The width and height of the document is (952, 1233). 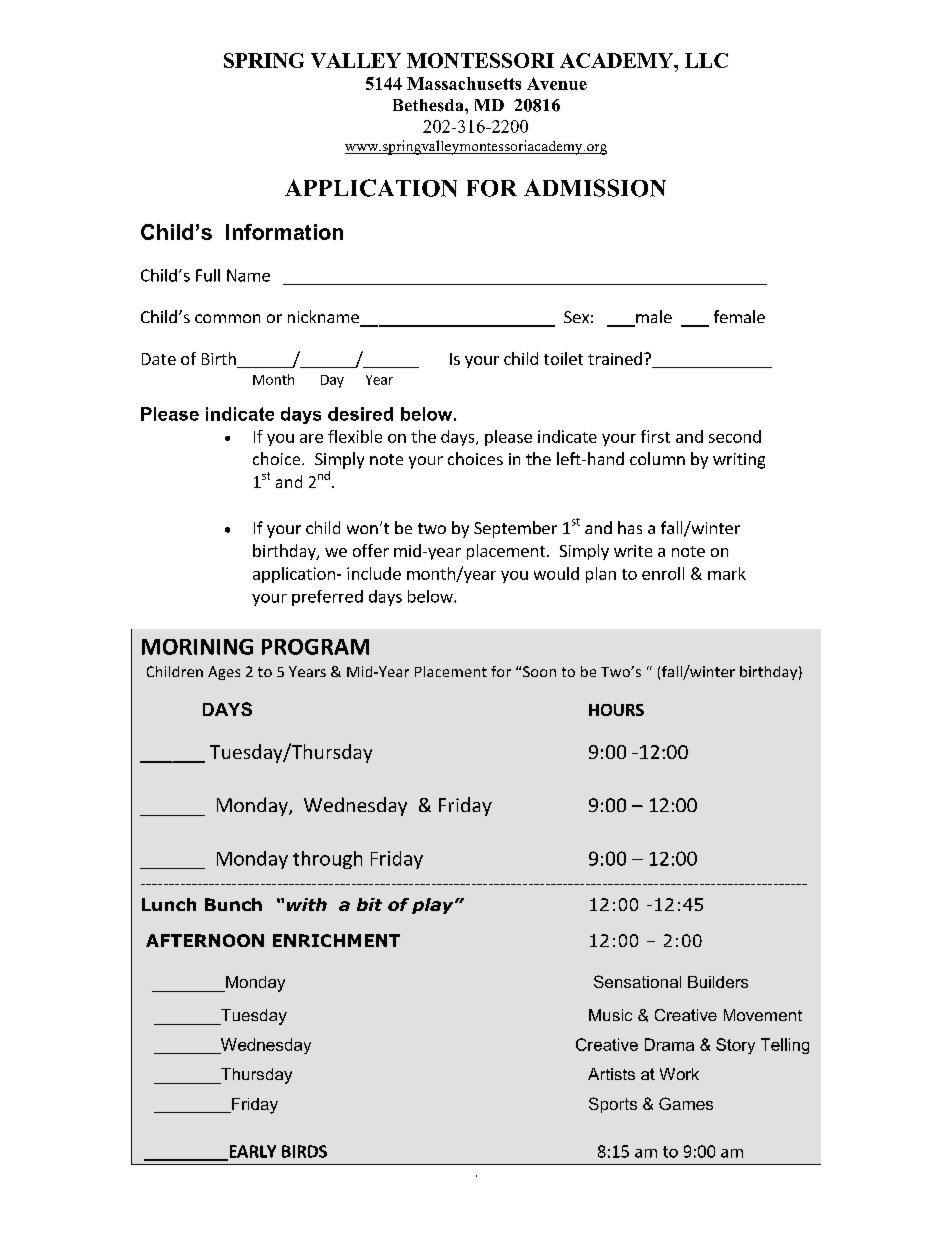 I want to click on Sports, so click(x=613, y=1105).
